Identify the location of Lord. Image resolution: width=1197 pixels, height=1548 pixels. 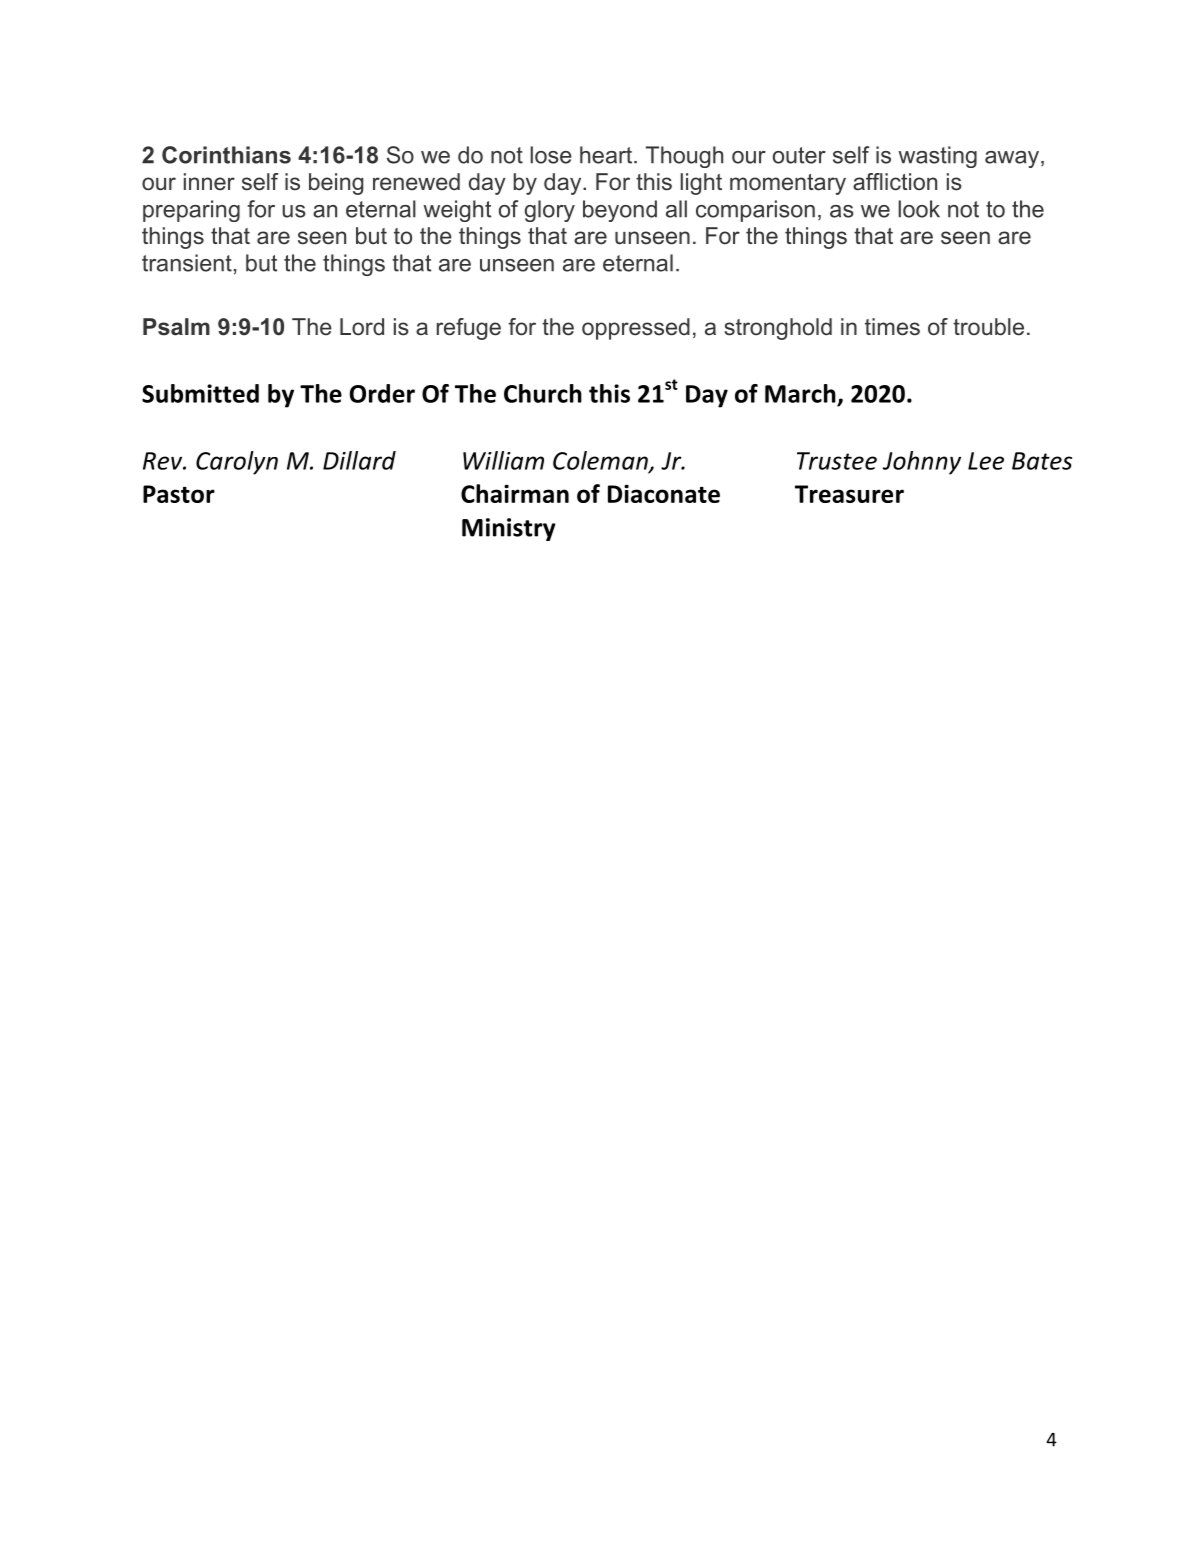
(362, 327).
